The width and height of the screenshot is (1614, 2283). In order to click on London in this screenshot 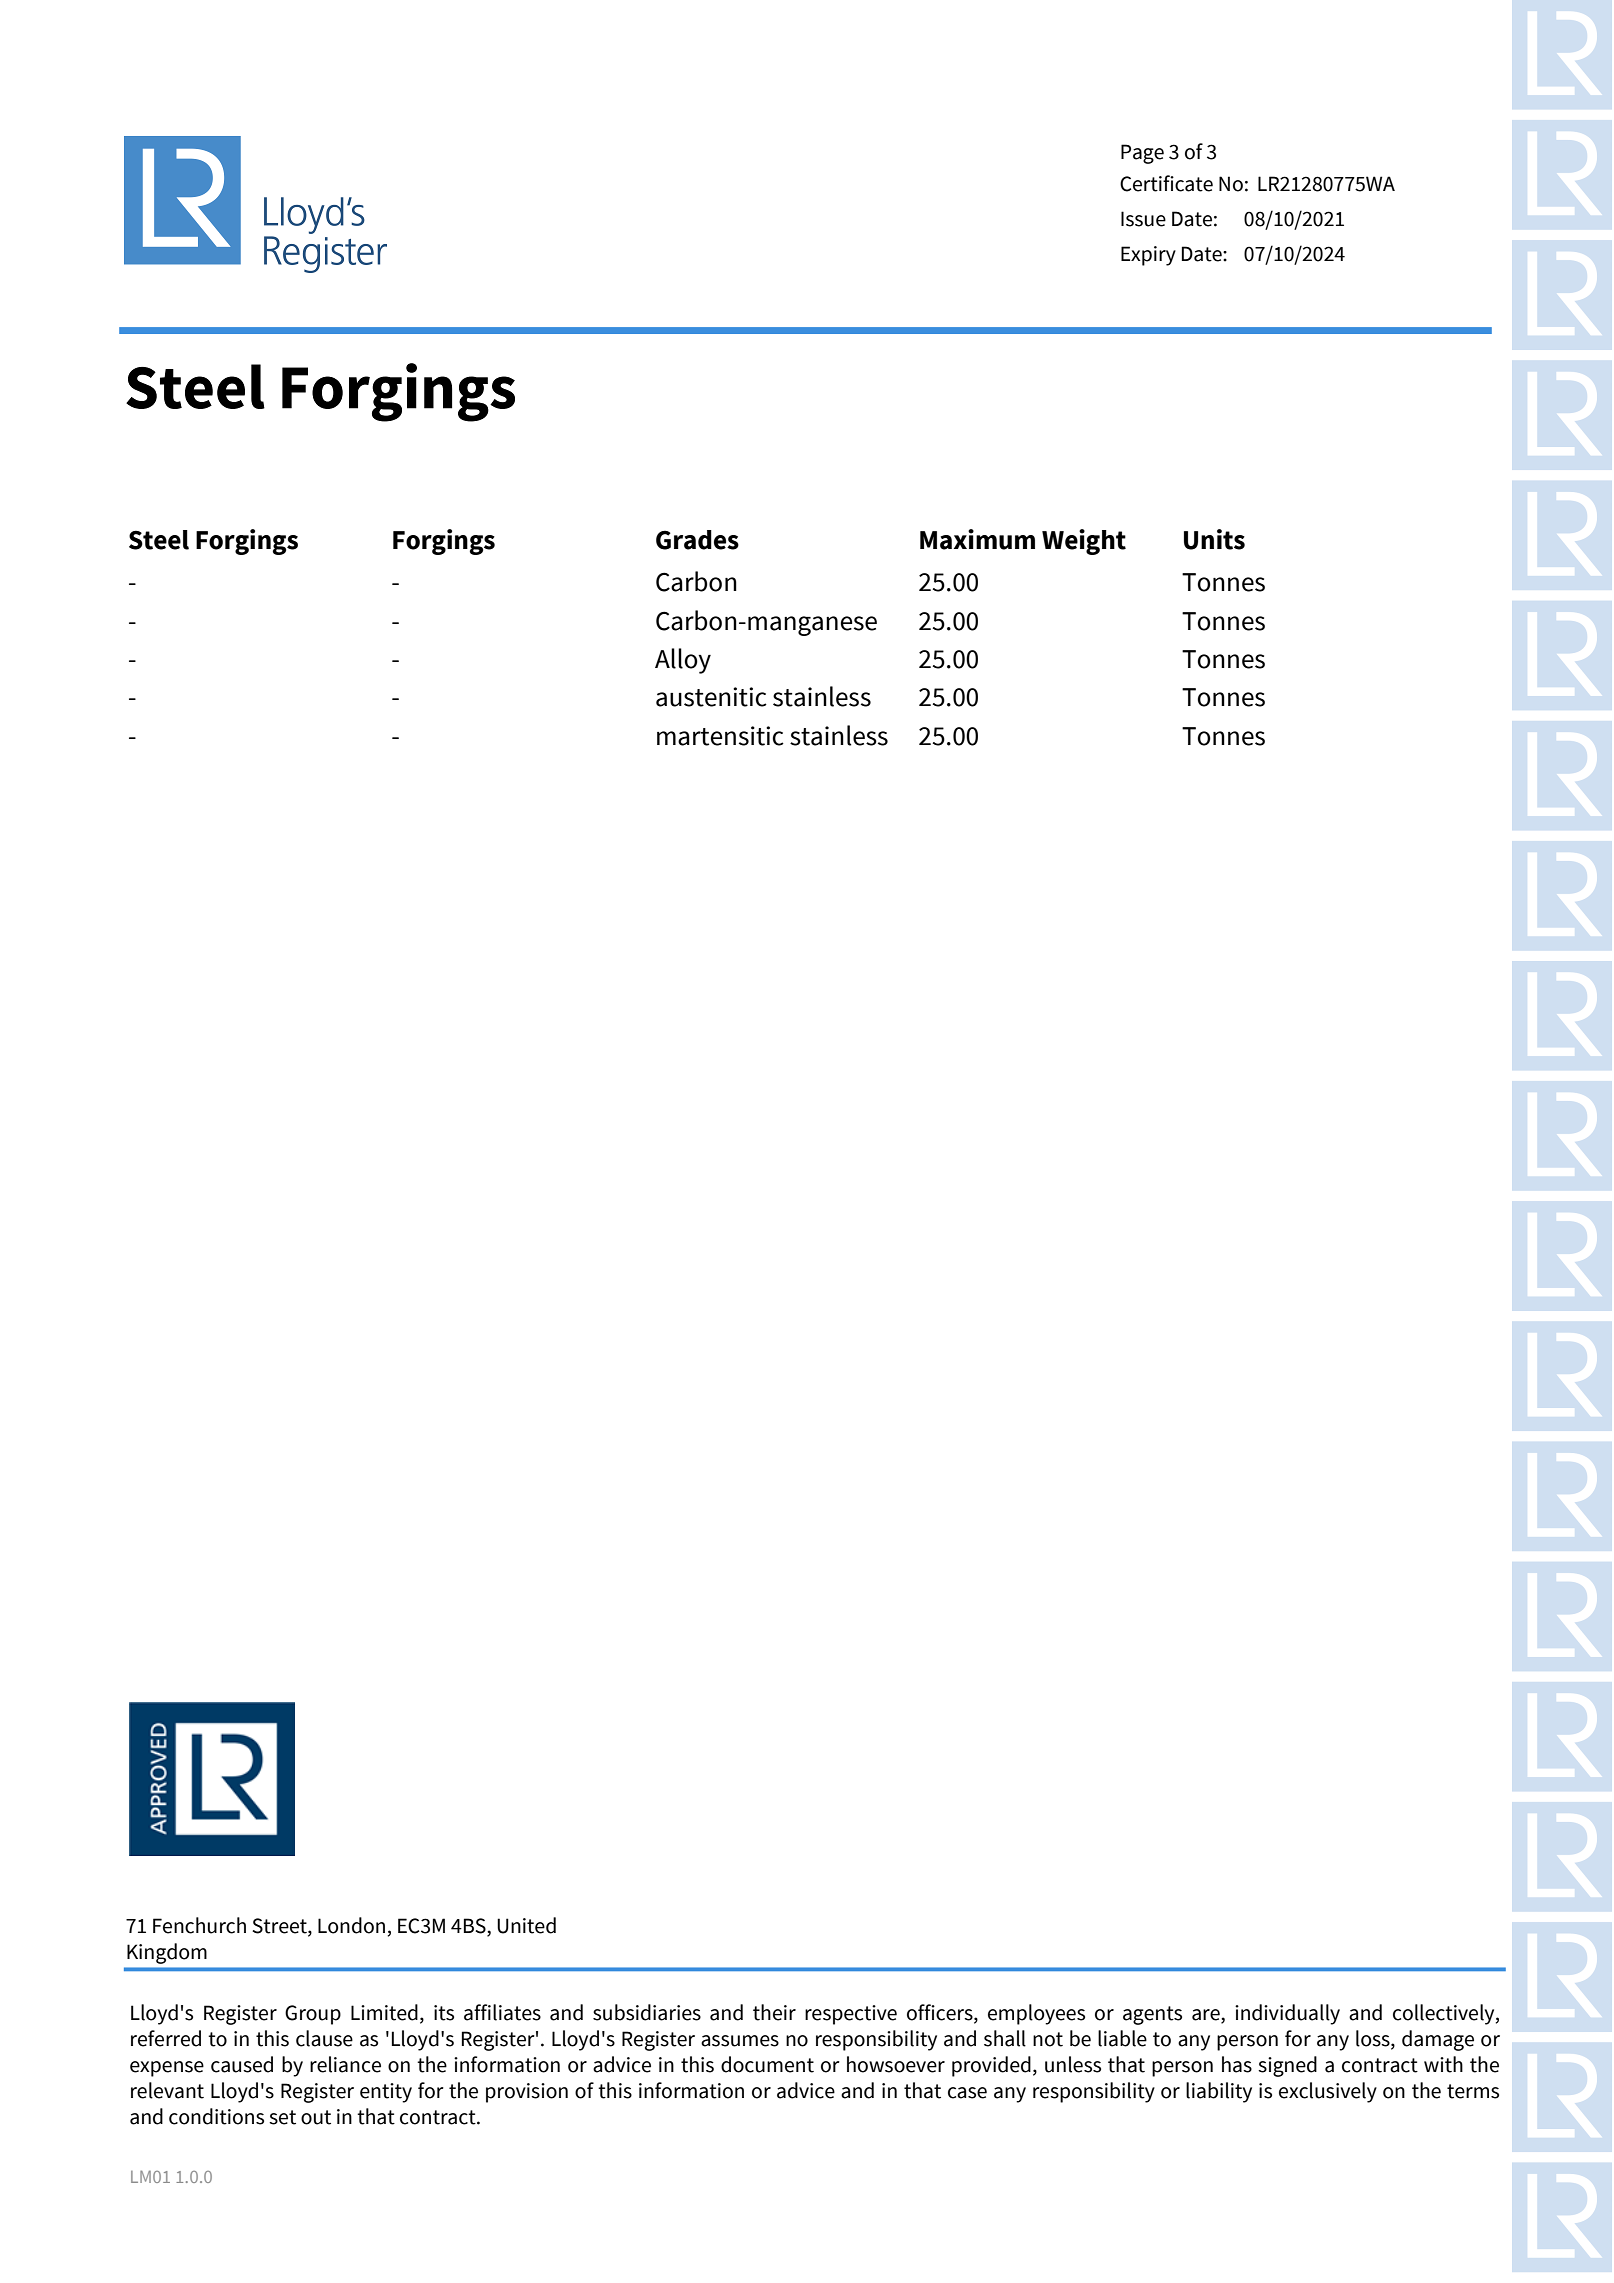, I will do `click(351, 1925)`.
